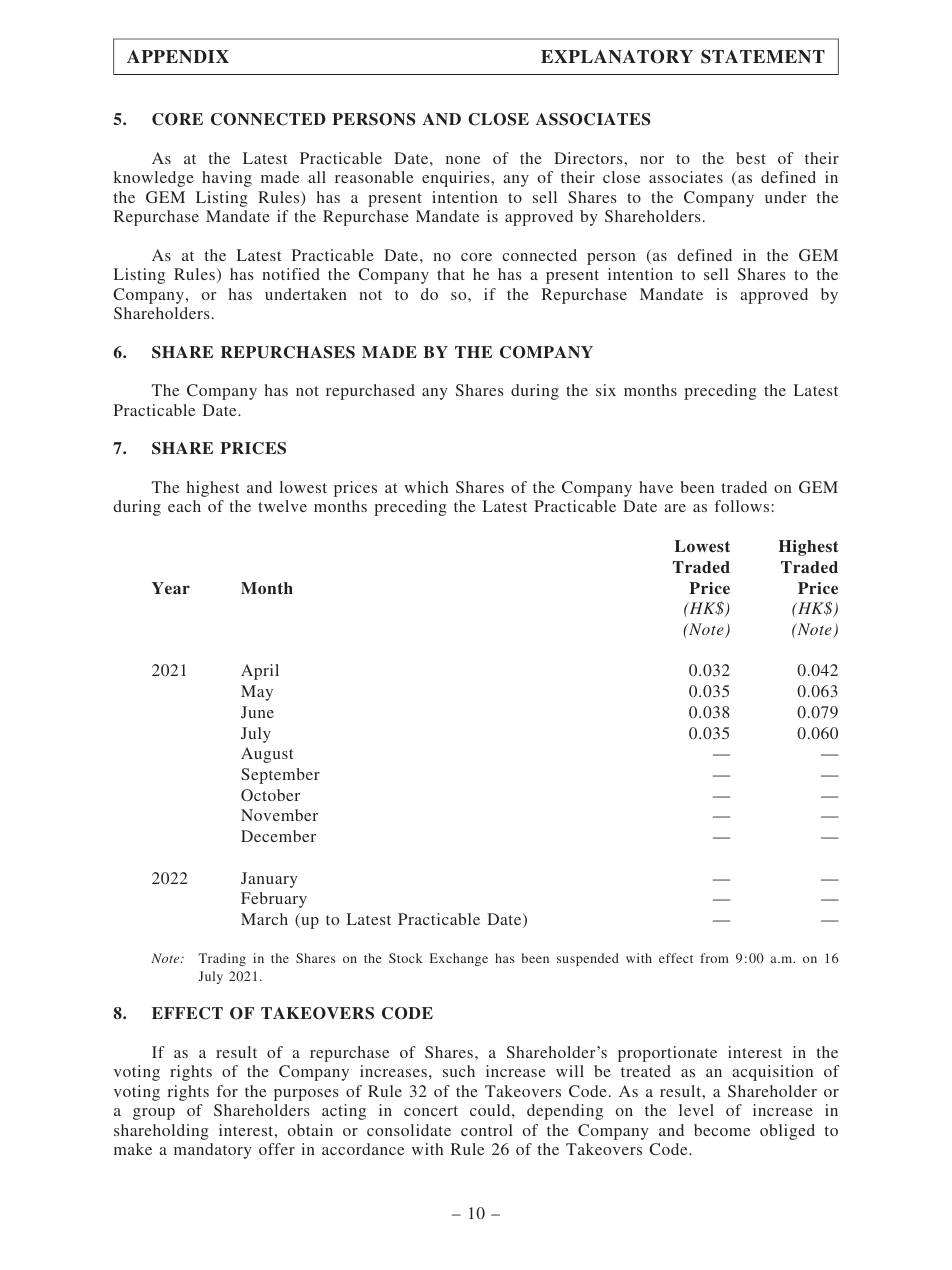 The image size is (952, 1270). I want to click on STATEMENT, so click(763, 57).
